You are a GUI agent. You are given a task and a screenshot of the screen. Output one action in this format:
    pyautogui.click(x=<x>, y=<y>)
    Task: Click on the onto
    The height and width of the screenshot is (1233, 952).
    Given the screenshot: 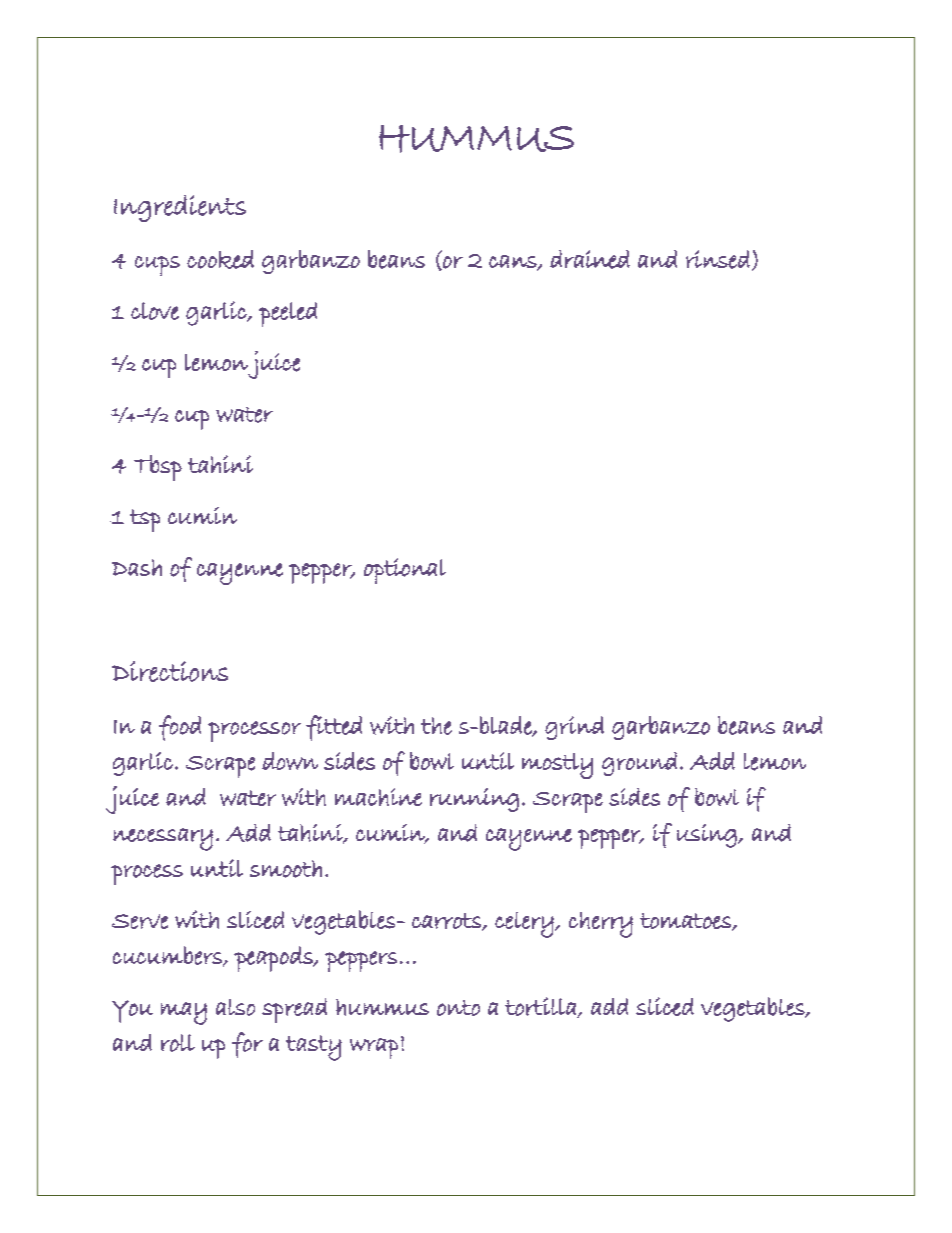 What is the action you would take?
    pyautogui.click(x=458, y=1008)
